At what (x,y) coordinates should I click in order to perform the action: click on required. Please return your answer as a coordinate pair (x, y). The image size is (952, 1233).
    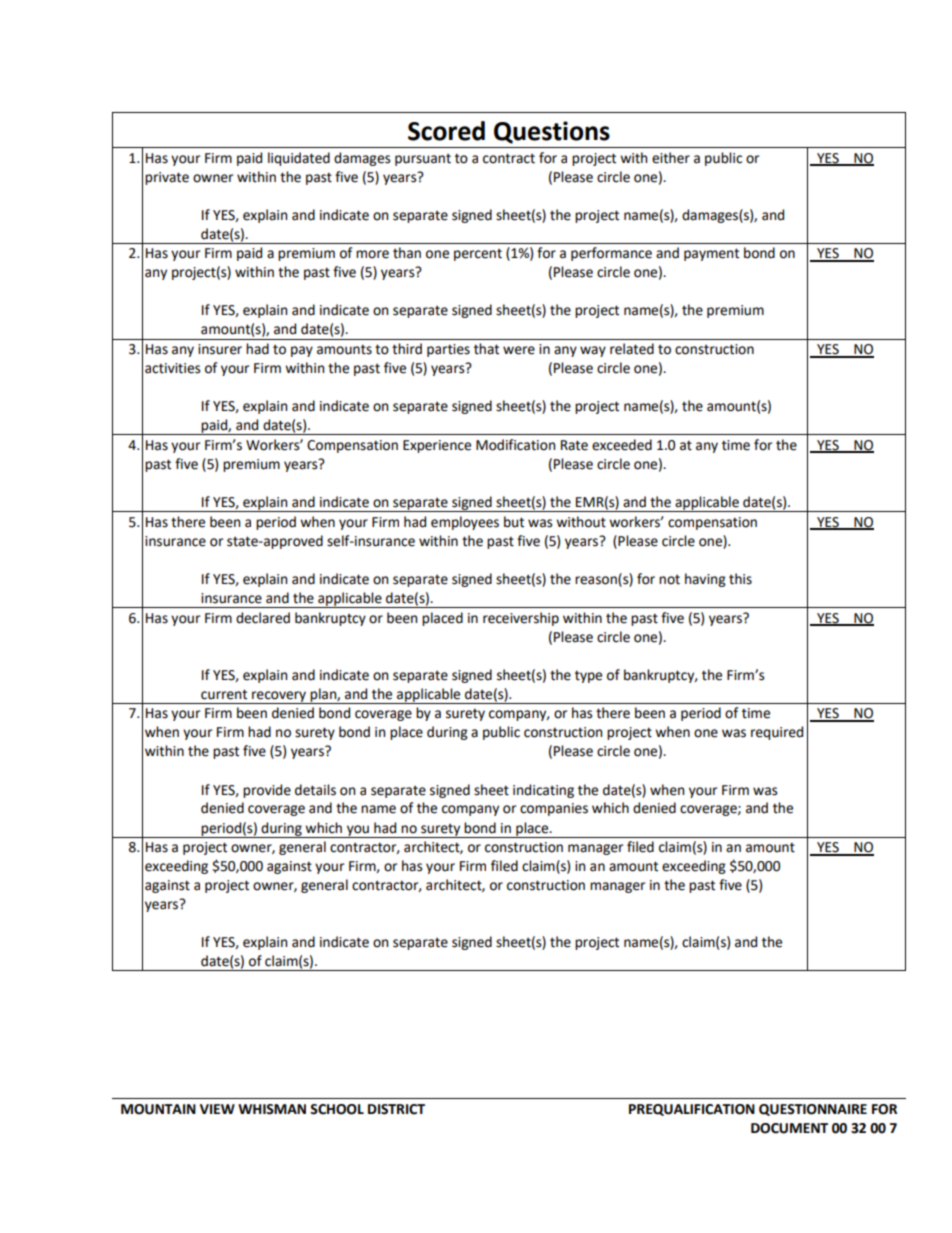
    Looking at the image, I should click on (777, 733).
